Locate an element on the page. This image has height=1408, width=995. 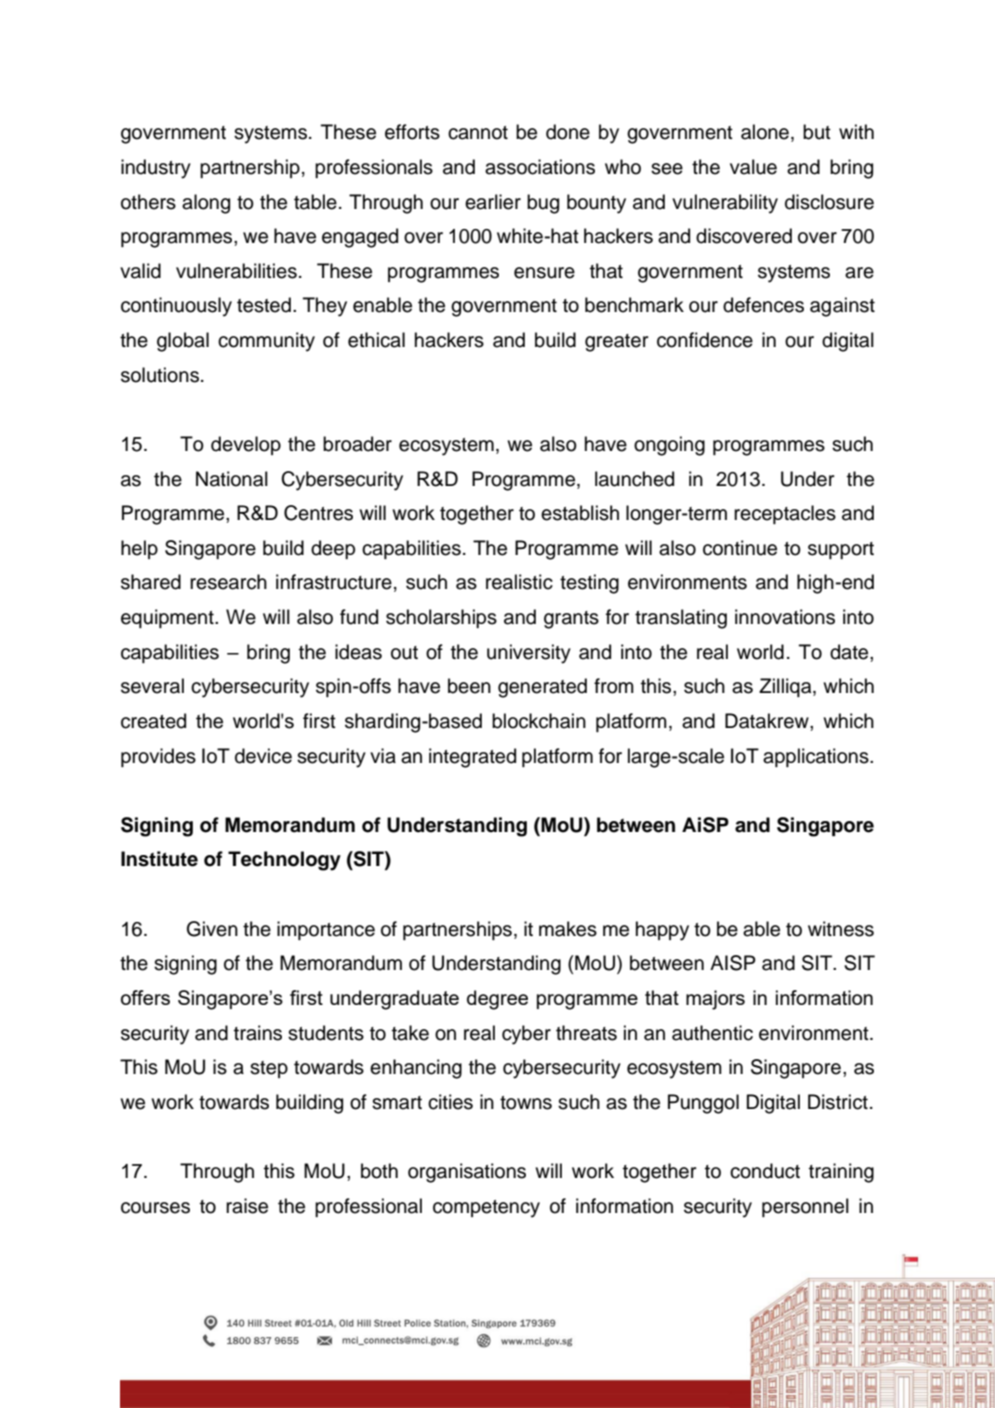
along is located at coordinates (206, 204).
